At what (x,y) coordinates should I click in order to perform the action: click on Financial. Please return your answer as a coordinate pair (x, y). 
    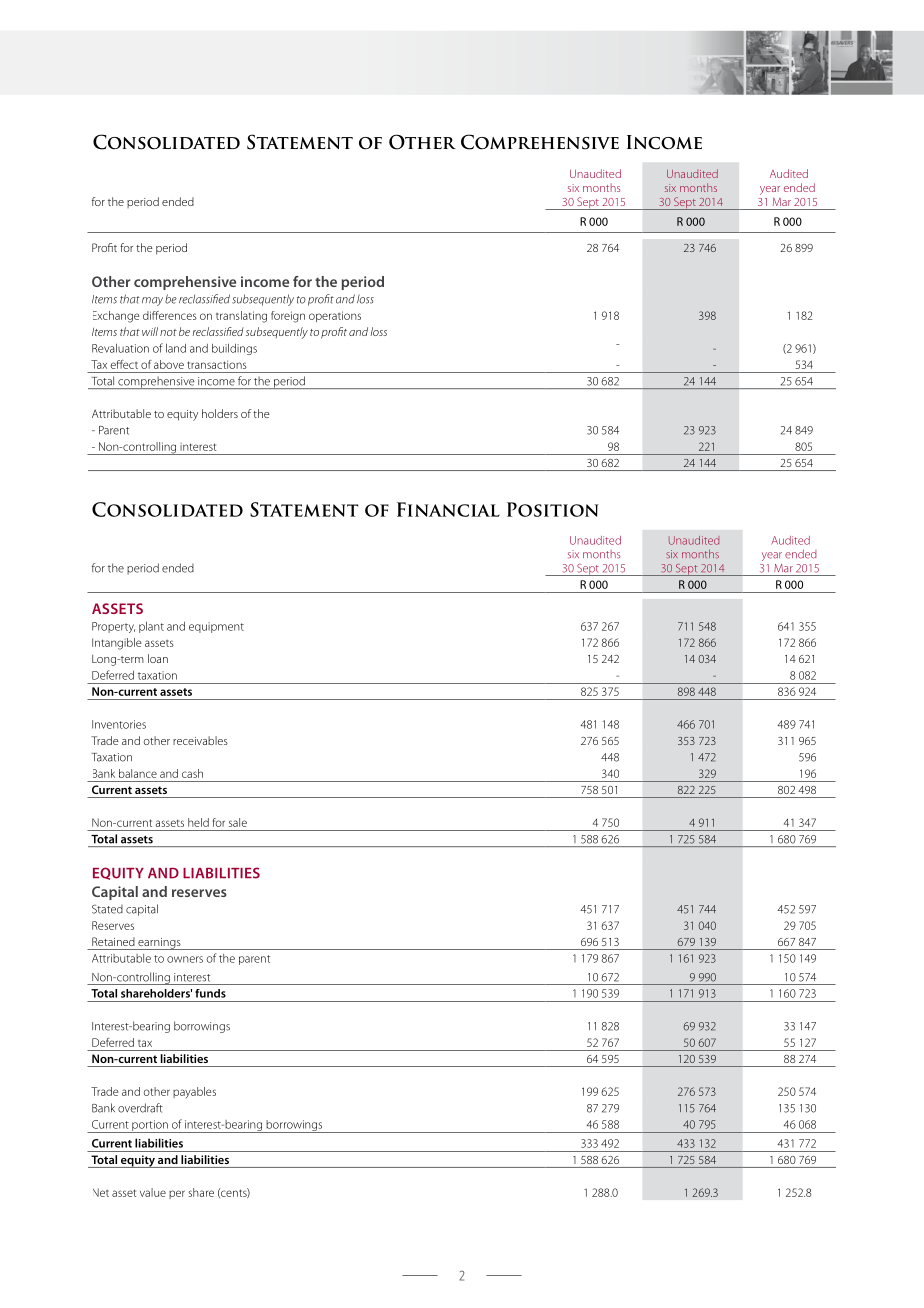
    Looking at the image, I should click on (448, 509).
